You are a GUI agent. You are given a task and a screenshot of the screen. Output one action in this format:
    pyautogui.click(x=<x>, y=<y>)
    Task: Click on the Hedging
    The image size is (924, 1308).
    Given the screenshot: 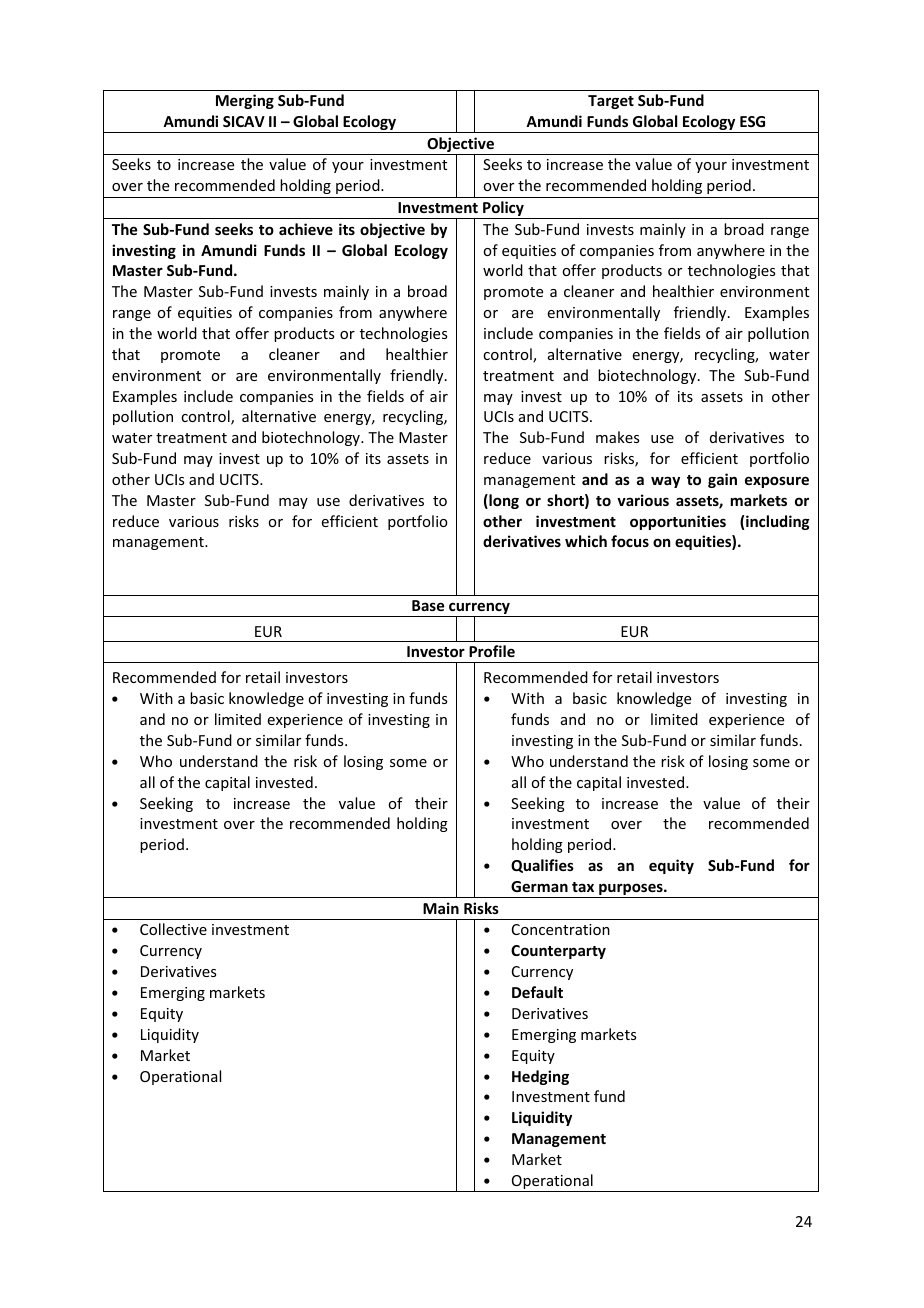 What is the action you would take?
    pyautogui.click(x=540, y=1077)
